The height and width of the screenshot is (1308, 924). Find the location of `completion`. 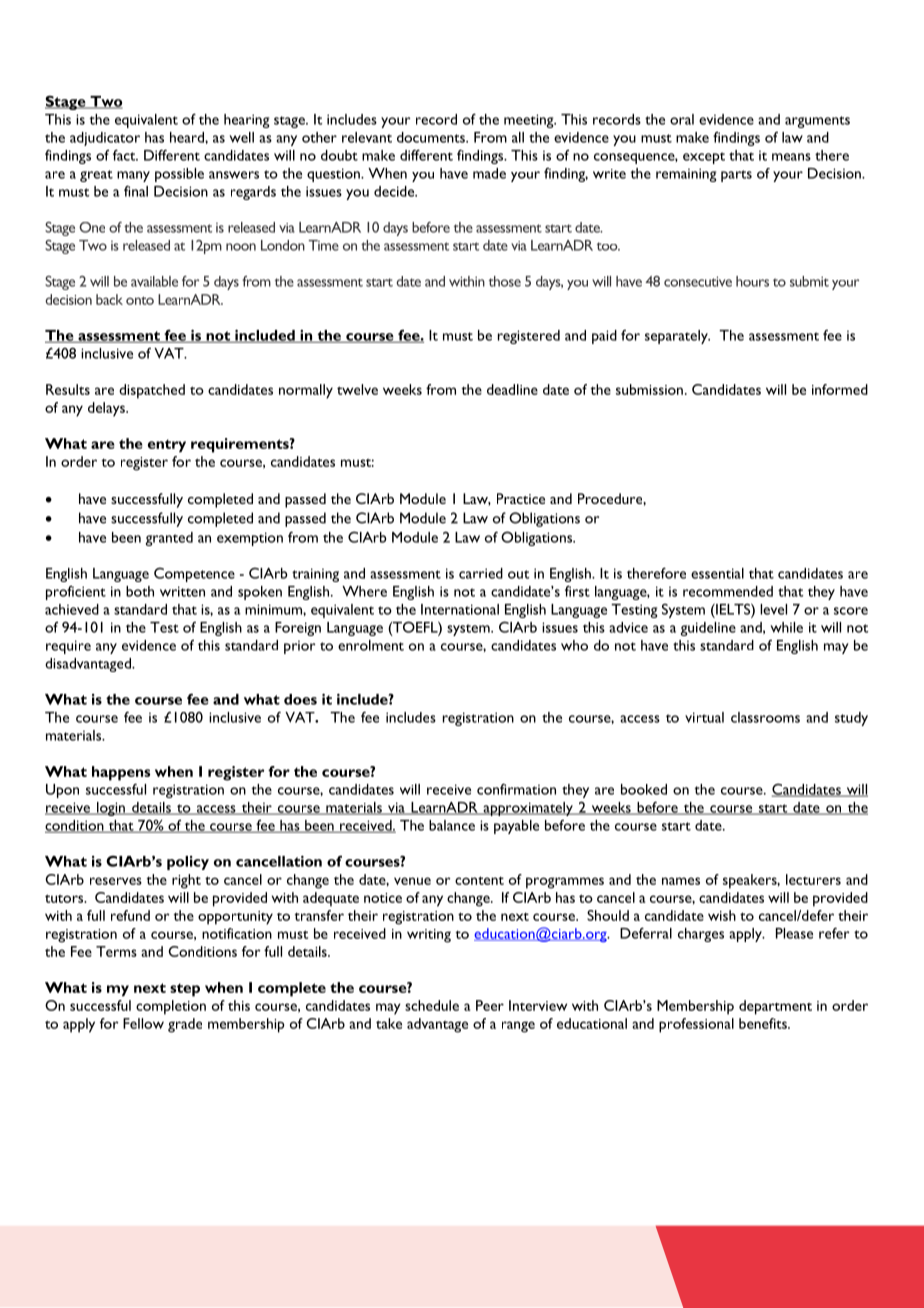

completion is located at coordinates (171, 1007).
